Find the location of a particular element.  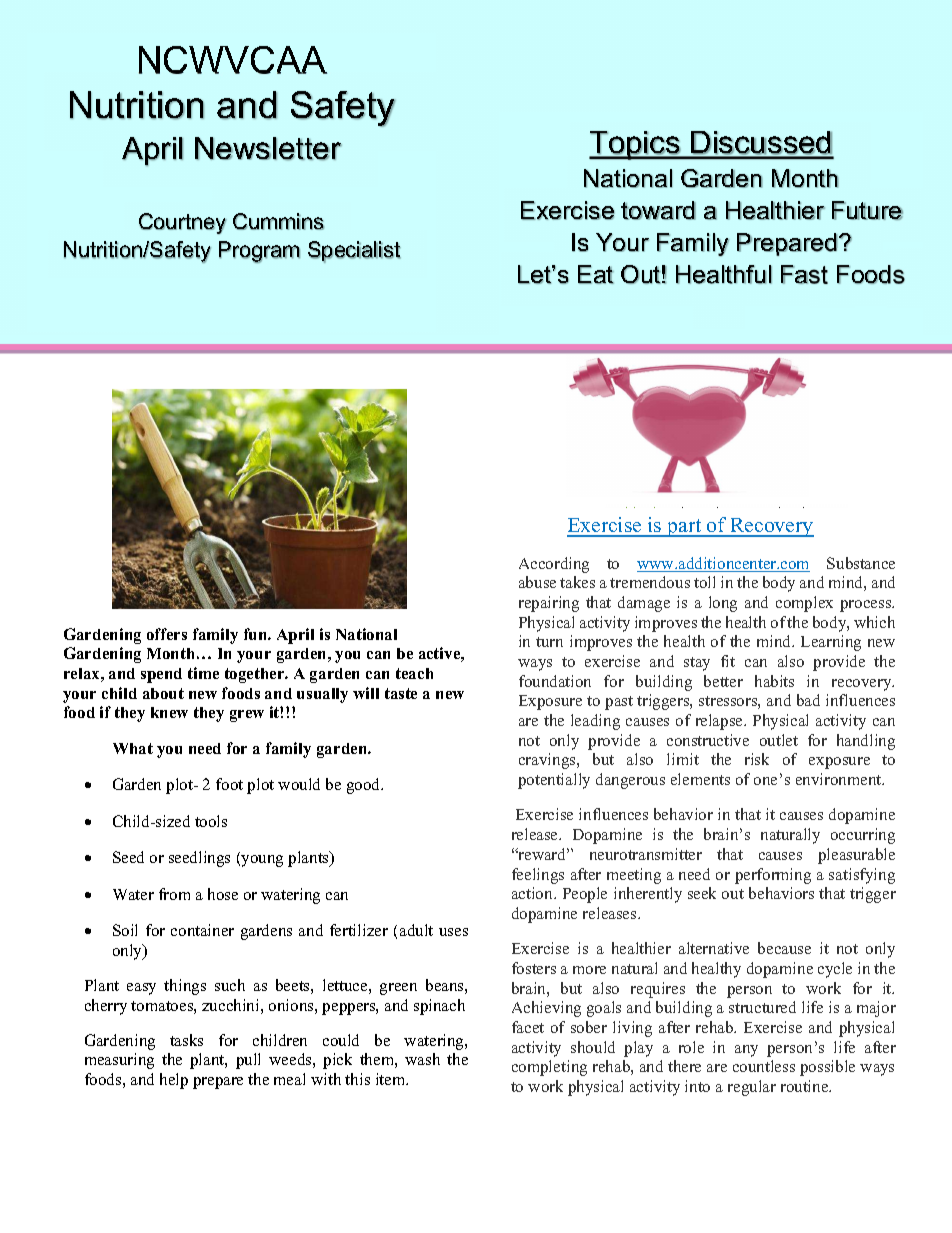

offers is located at coordinates (167, 634).
